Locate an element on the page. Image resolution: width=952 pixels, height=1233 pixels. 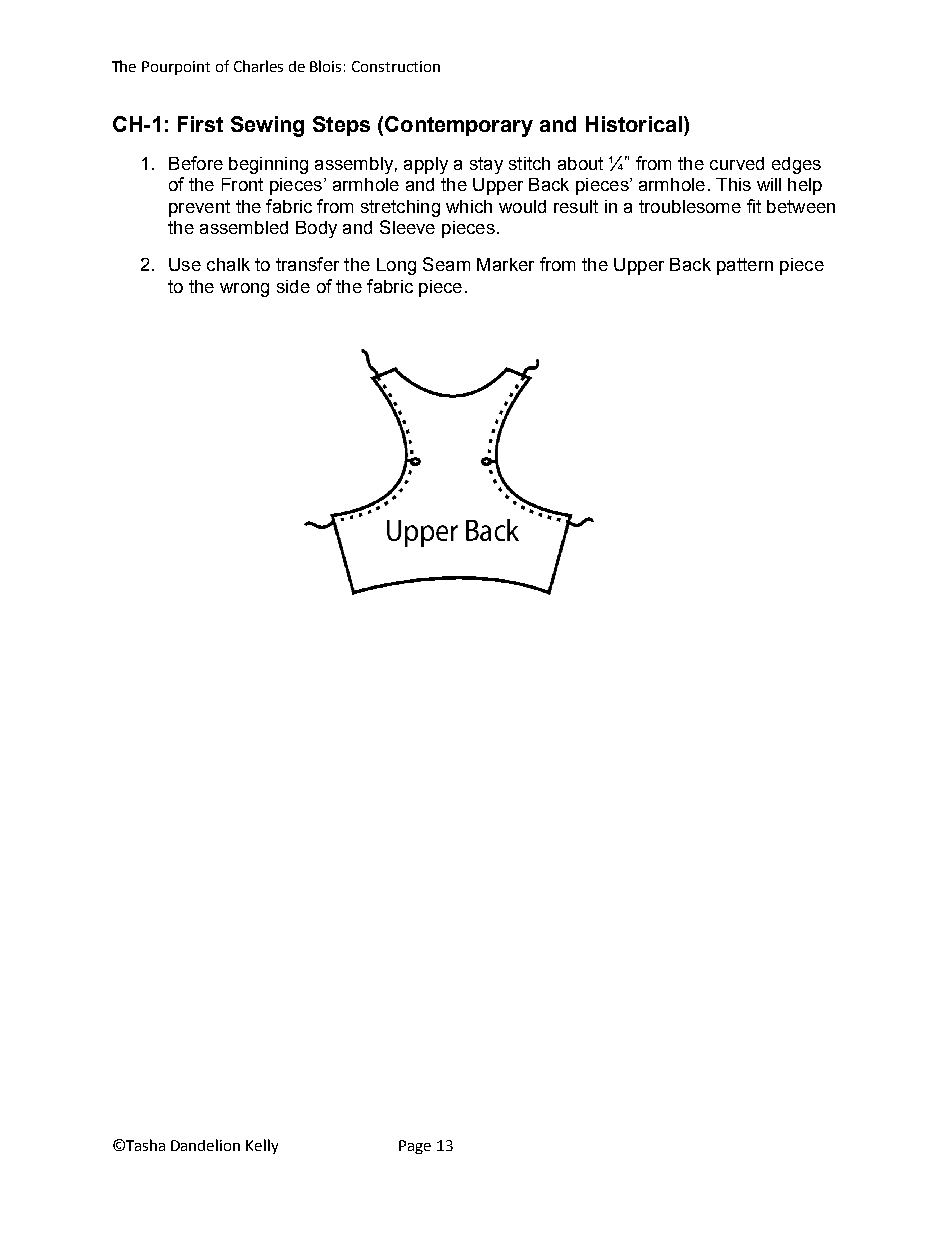
Marker is located at coordinates (505, 264).
